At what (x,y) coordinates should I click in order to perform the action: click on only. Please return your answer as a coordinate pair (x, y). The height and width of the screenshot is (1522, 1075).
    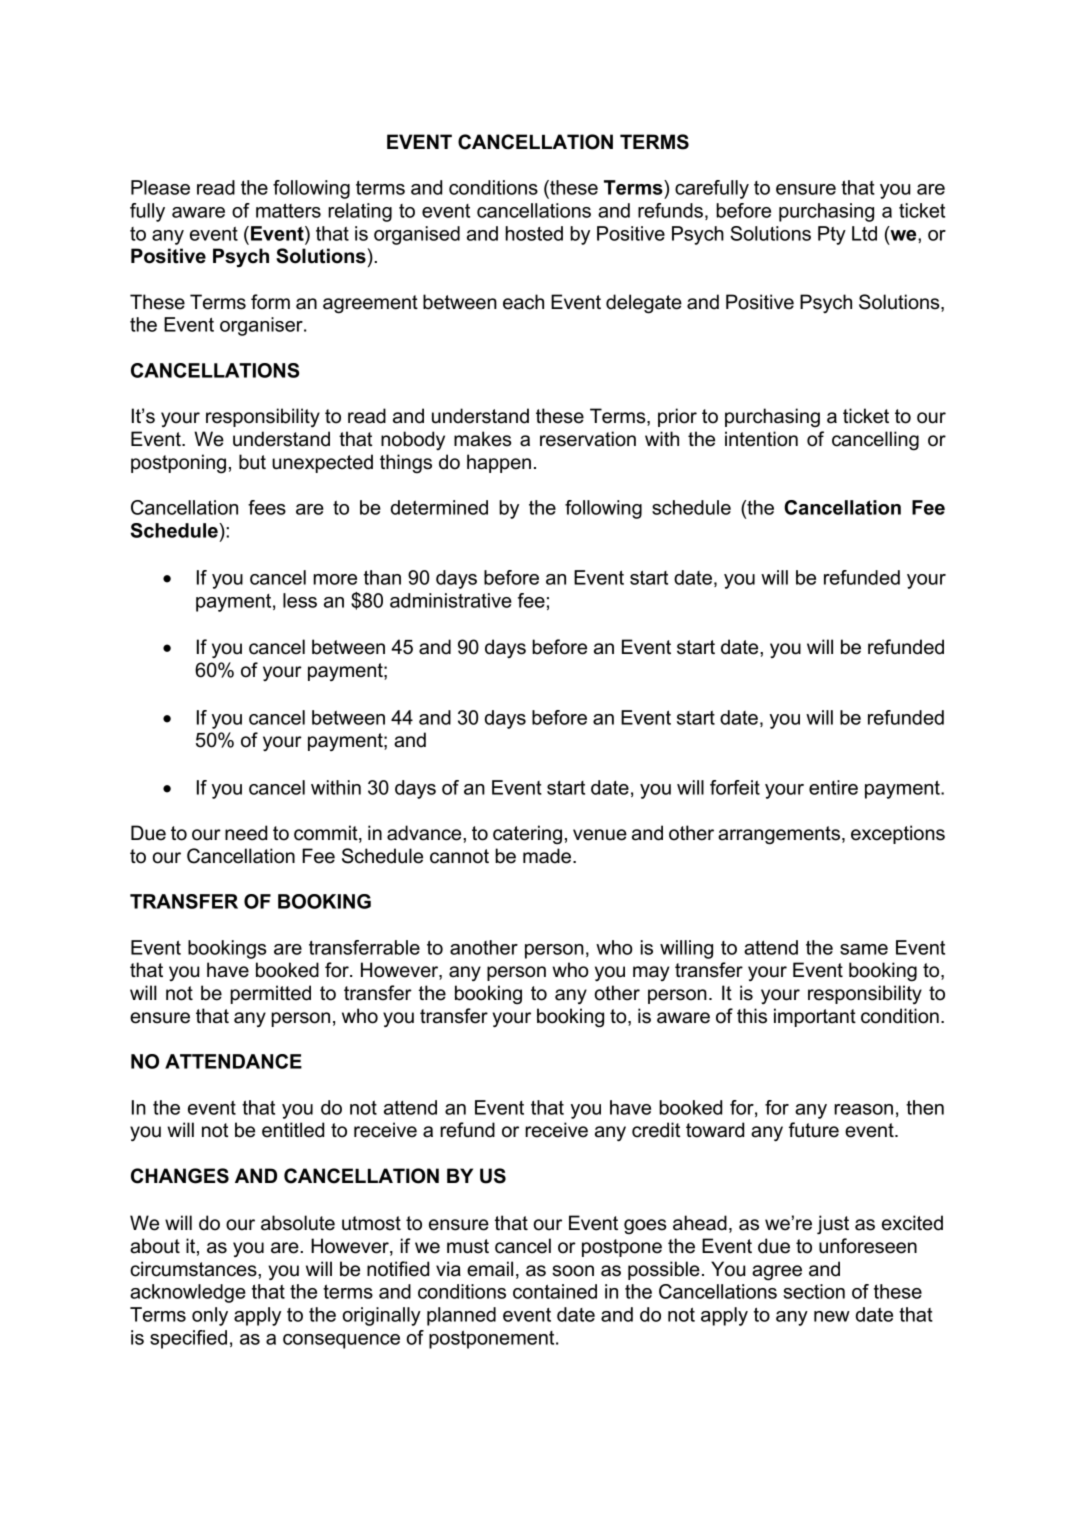
    Looking at the image, I should click on (210, 1316).
